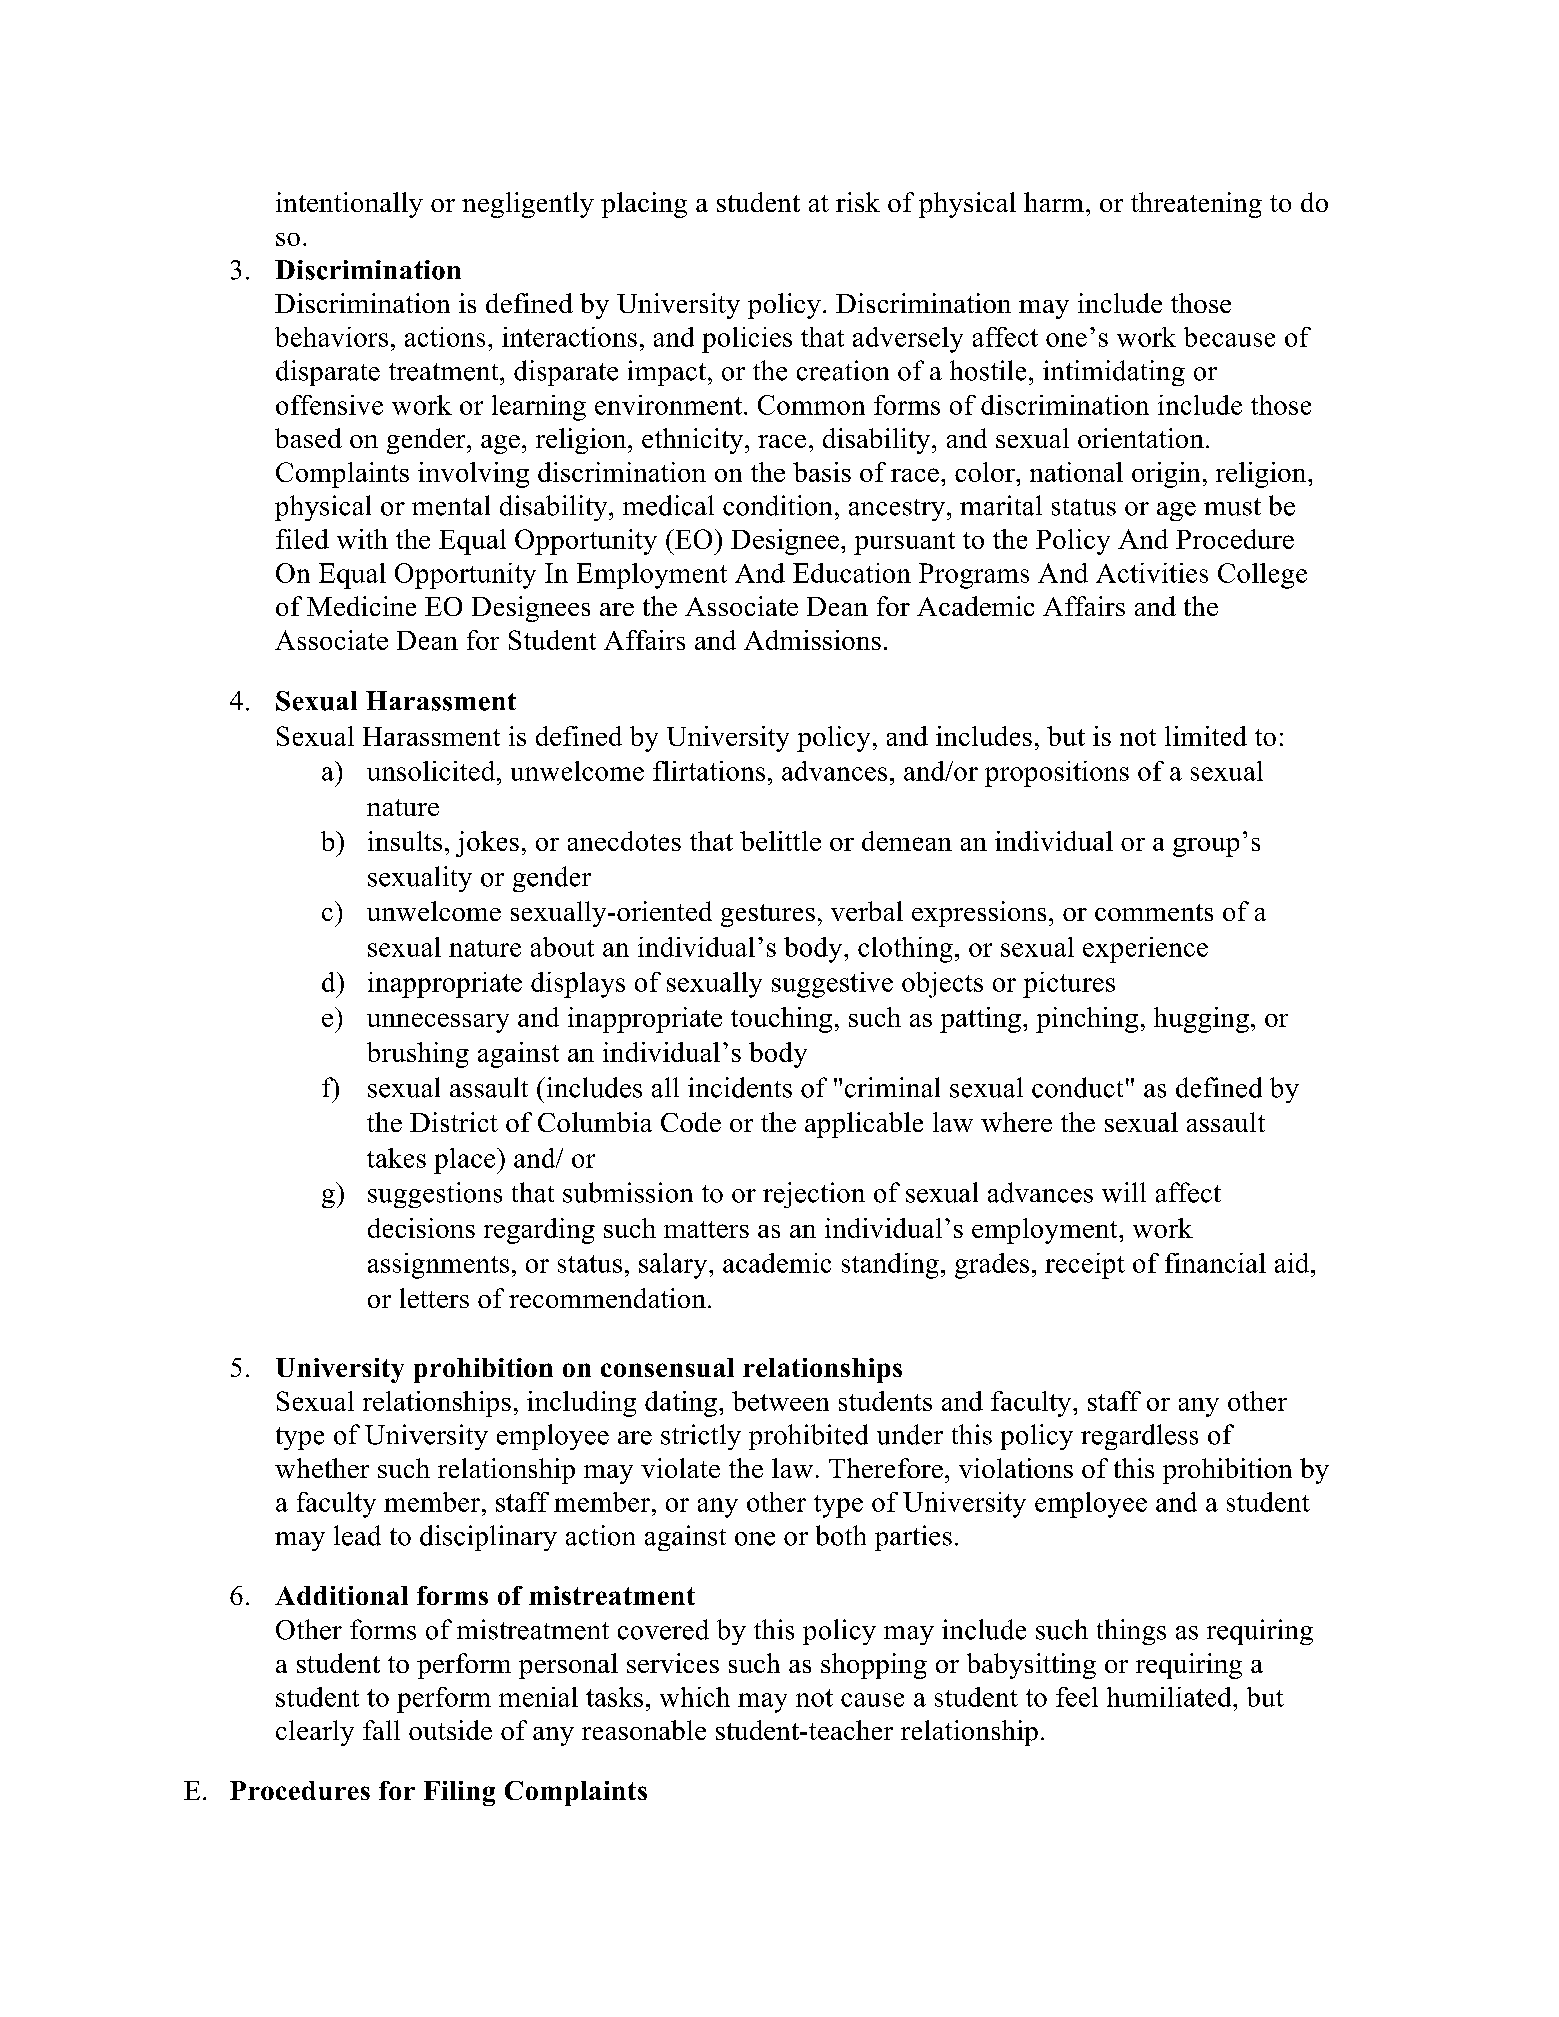 Image resolution: width=1559 pixels, height=2017 pixels. Describe the element at coordinates (814, 1195) in the screenshot. I see `rejection` at that location.
